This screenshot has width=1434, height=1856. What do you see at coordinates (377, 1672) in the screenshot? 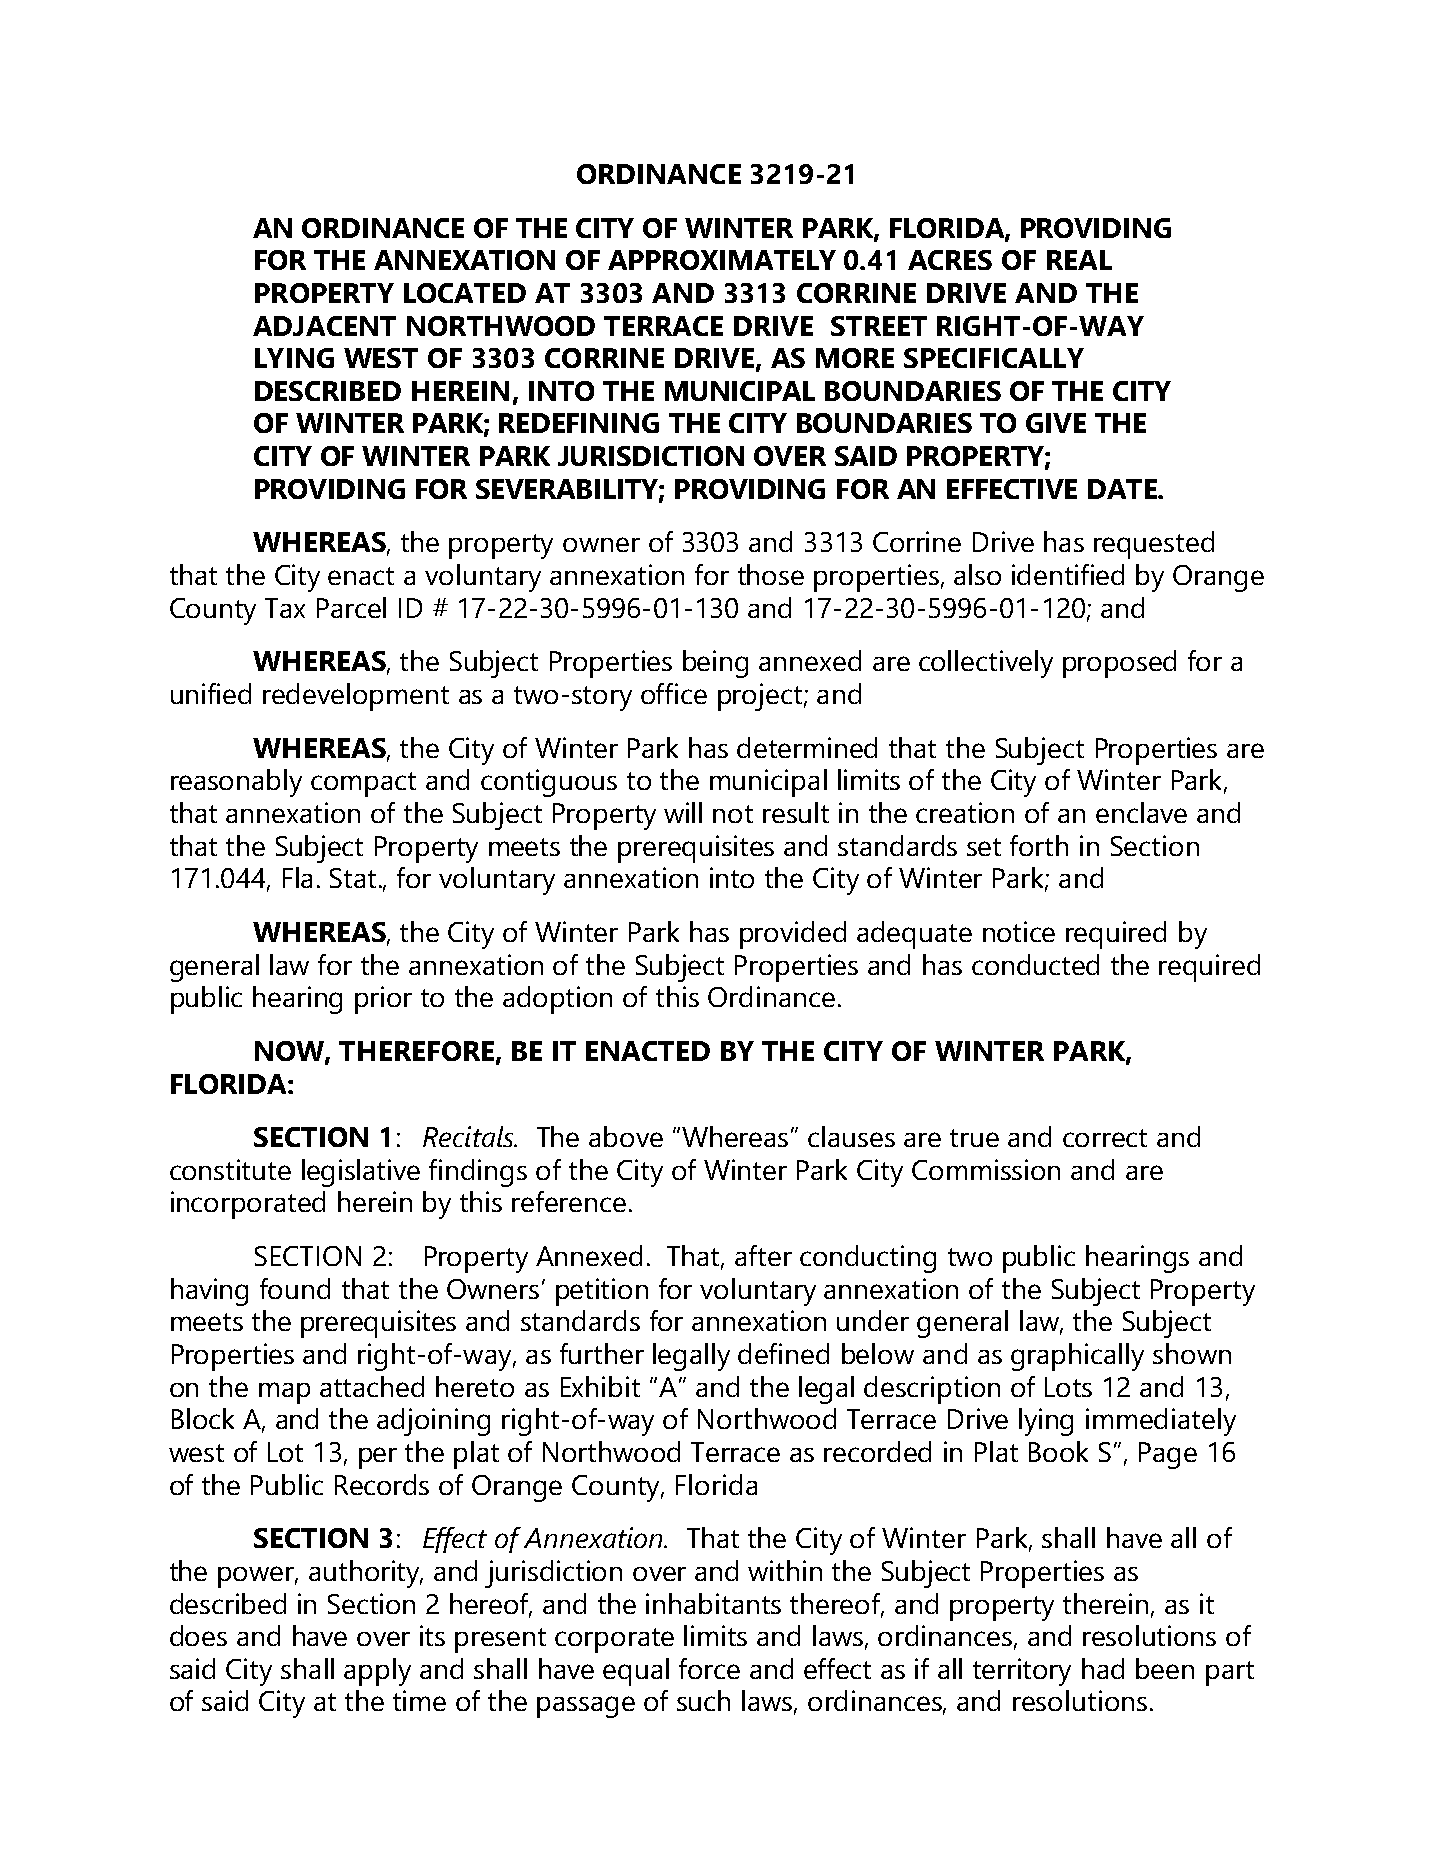
I see `apply` at bounding box center [377, 1672].
